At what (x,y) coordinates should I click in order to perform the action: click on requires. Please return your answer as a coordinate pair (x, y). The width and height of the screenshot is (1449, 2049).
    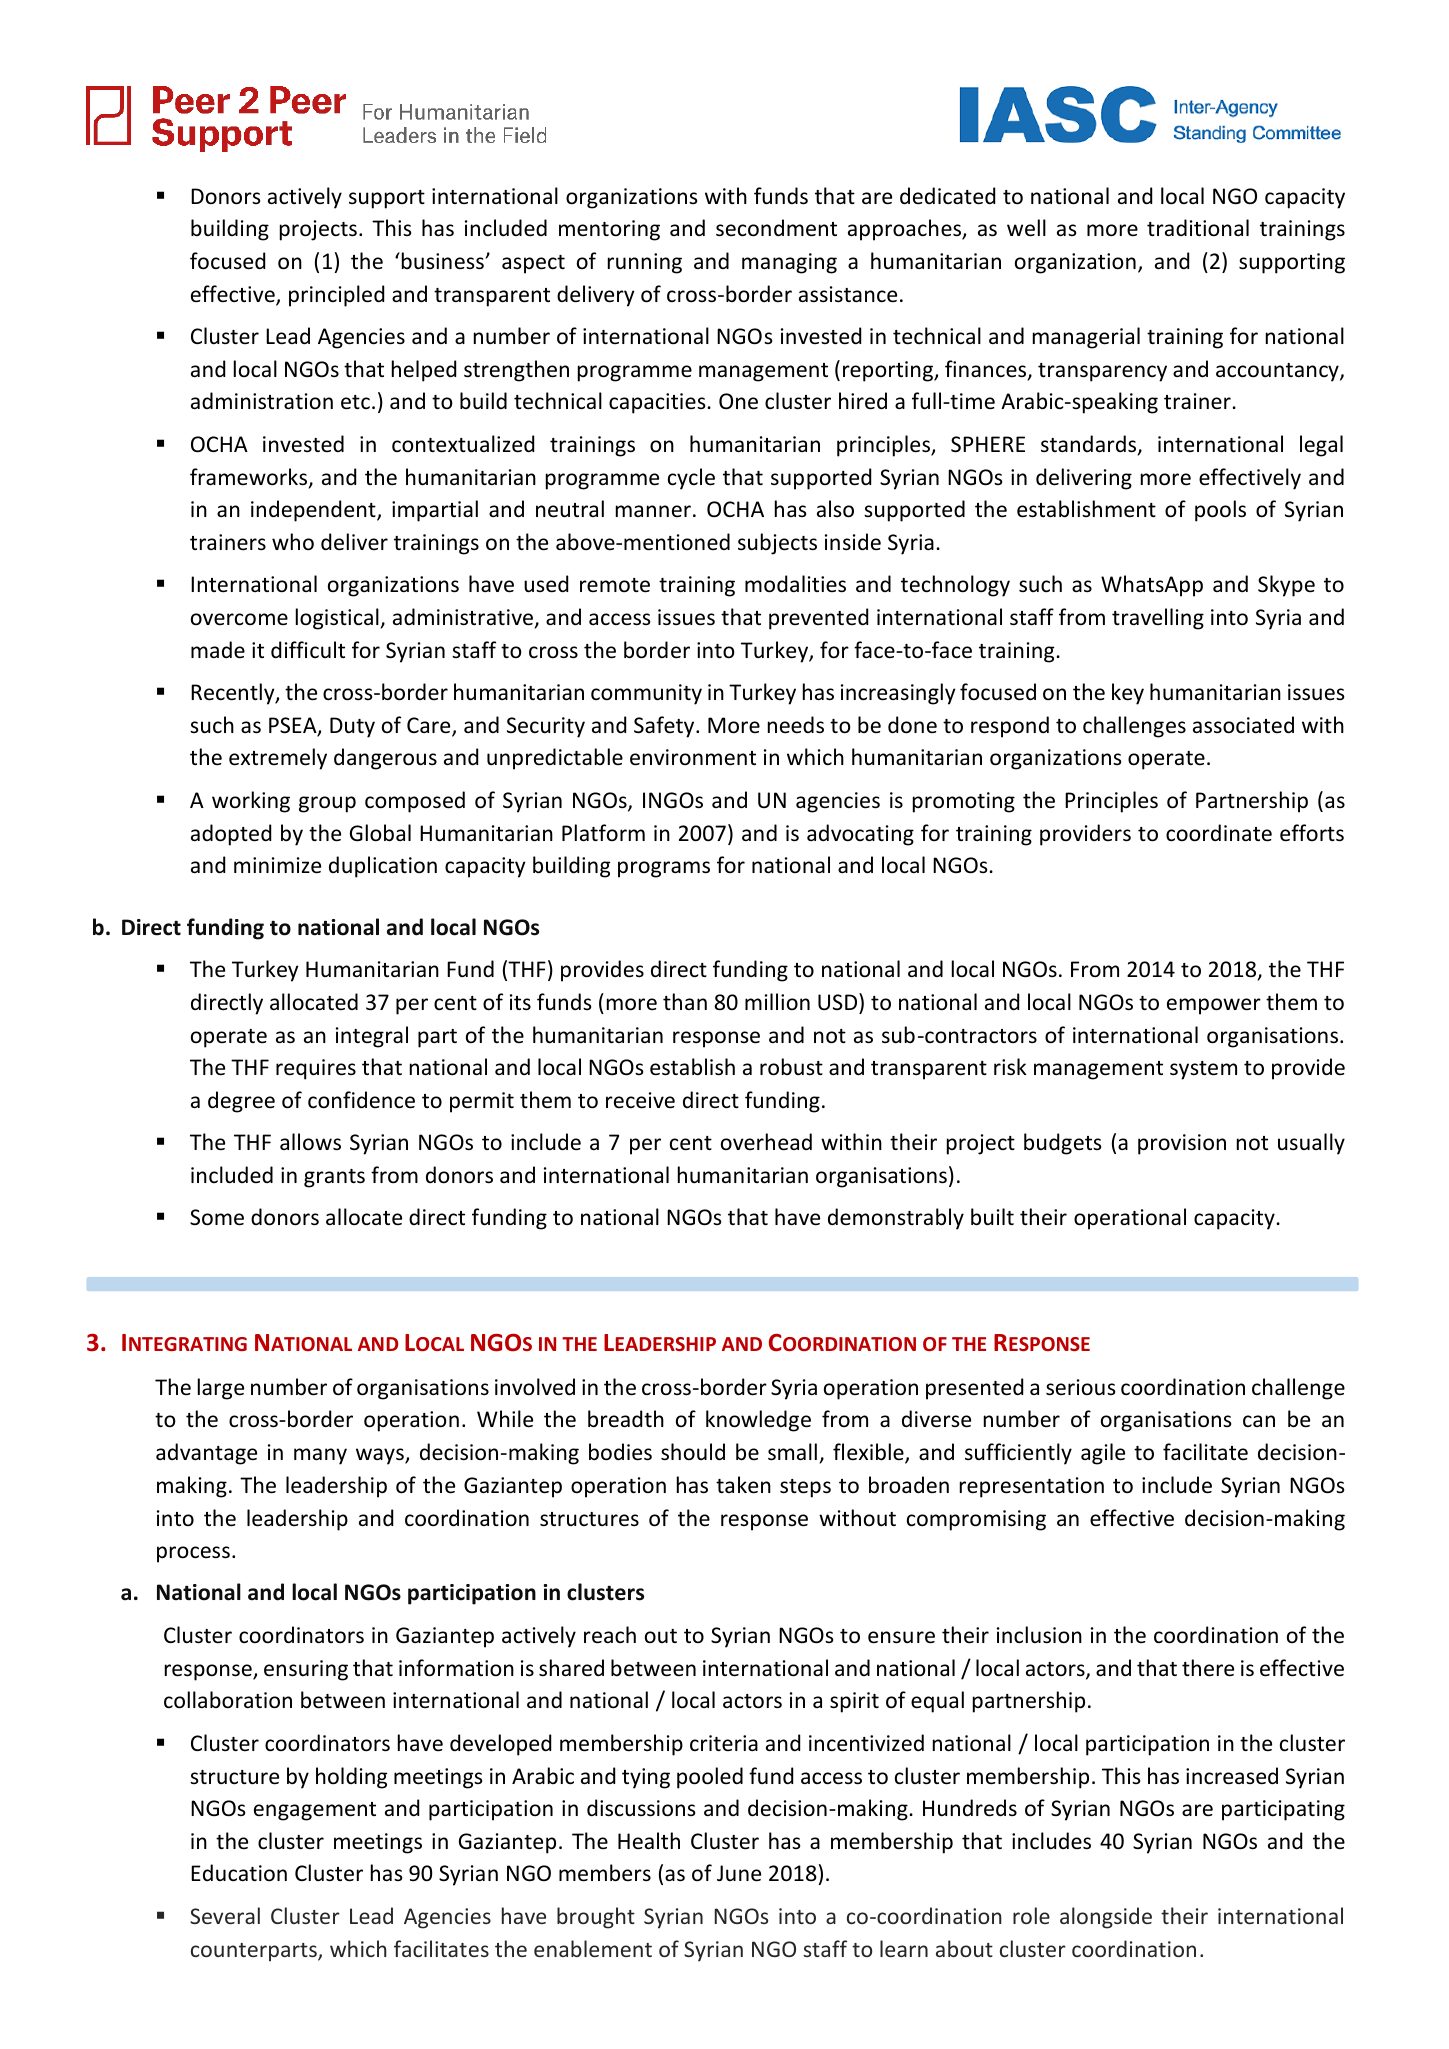
    Looking at the image, I should click on (316, 1069).
